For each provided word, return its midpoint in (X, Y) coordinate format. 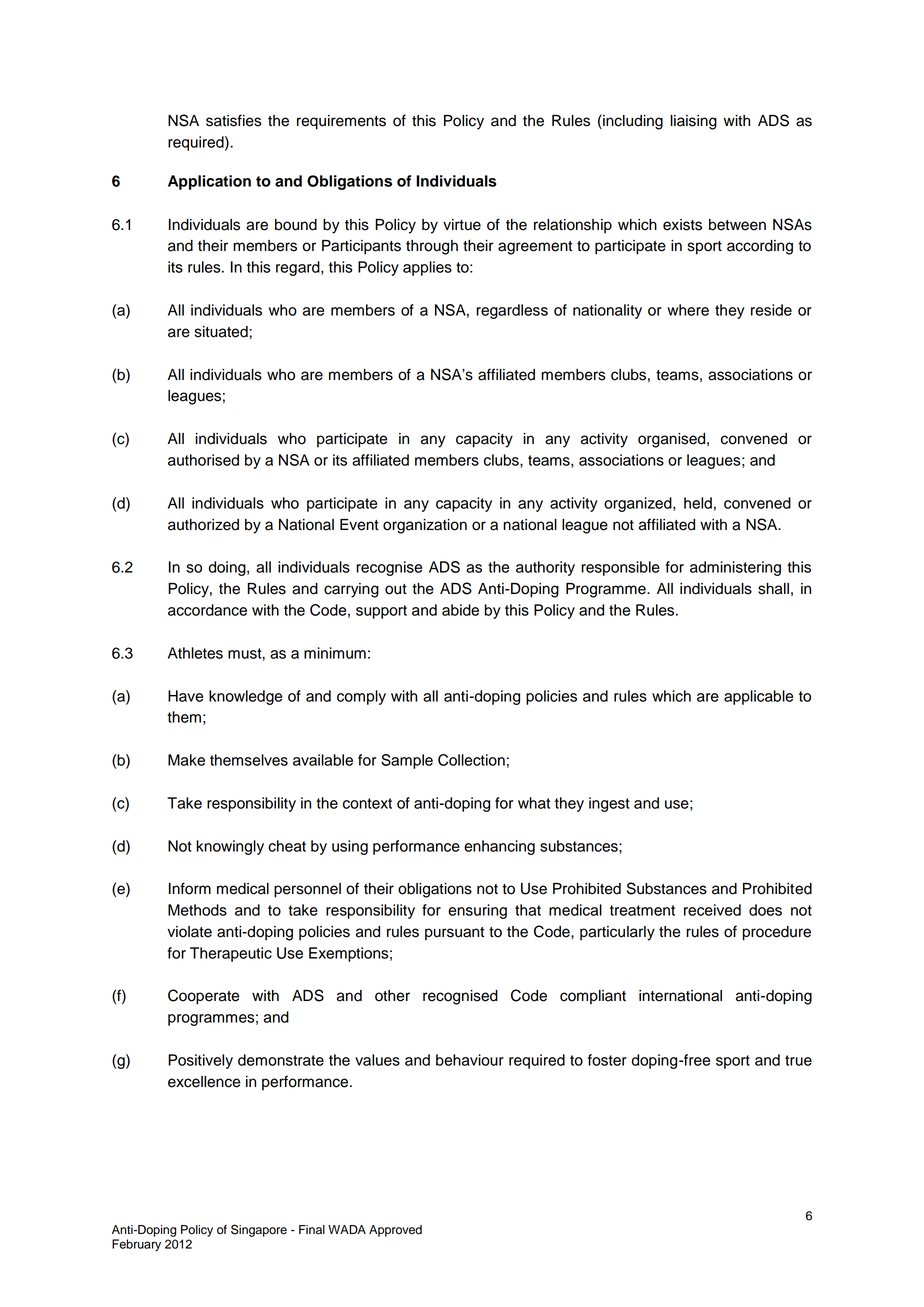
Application (209, 182)
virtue (462, 225)
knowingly (230, 847)
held (698, 503)
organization (425, 526)
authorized (203, 525)
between (737, 225)
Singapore (259, 1230)
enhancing (499, 847)
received (712, 910)
